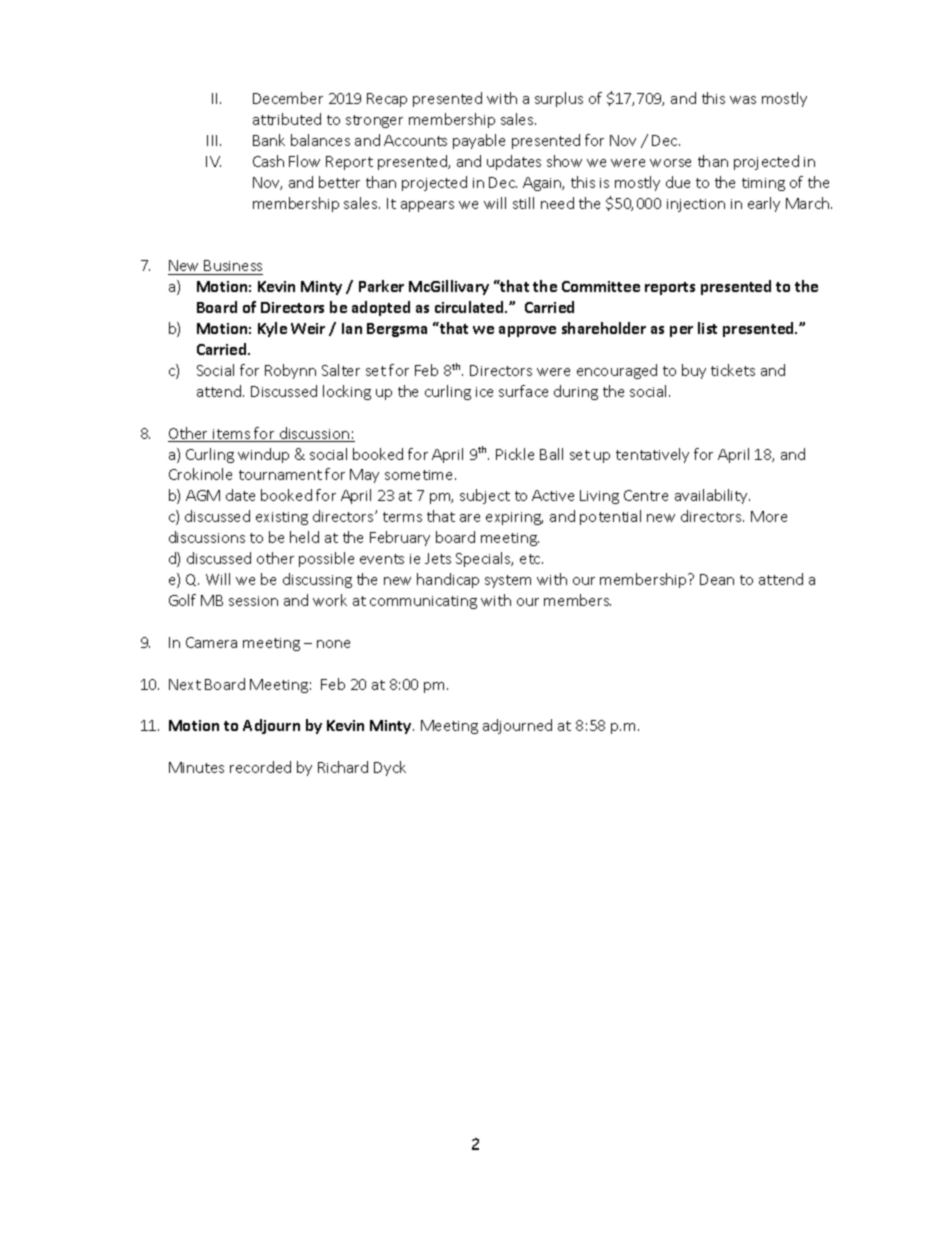  I want to click on Business, so click(233, 265).
